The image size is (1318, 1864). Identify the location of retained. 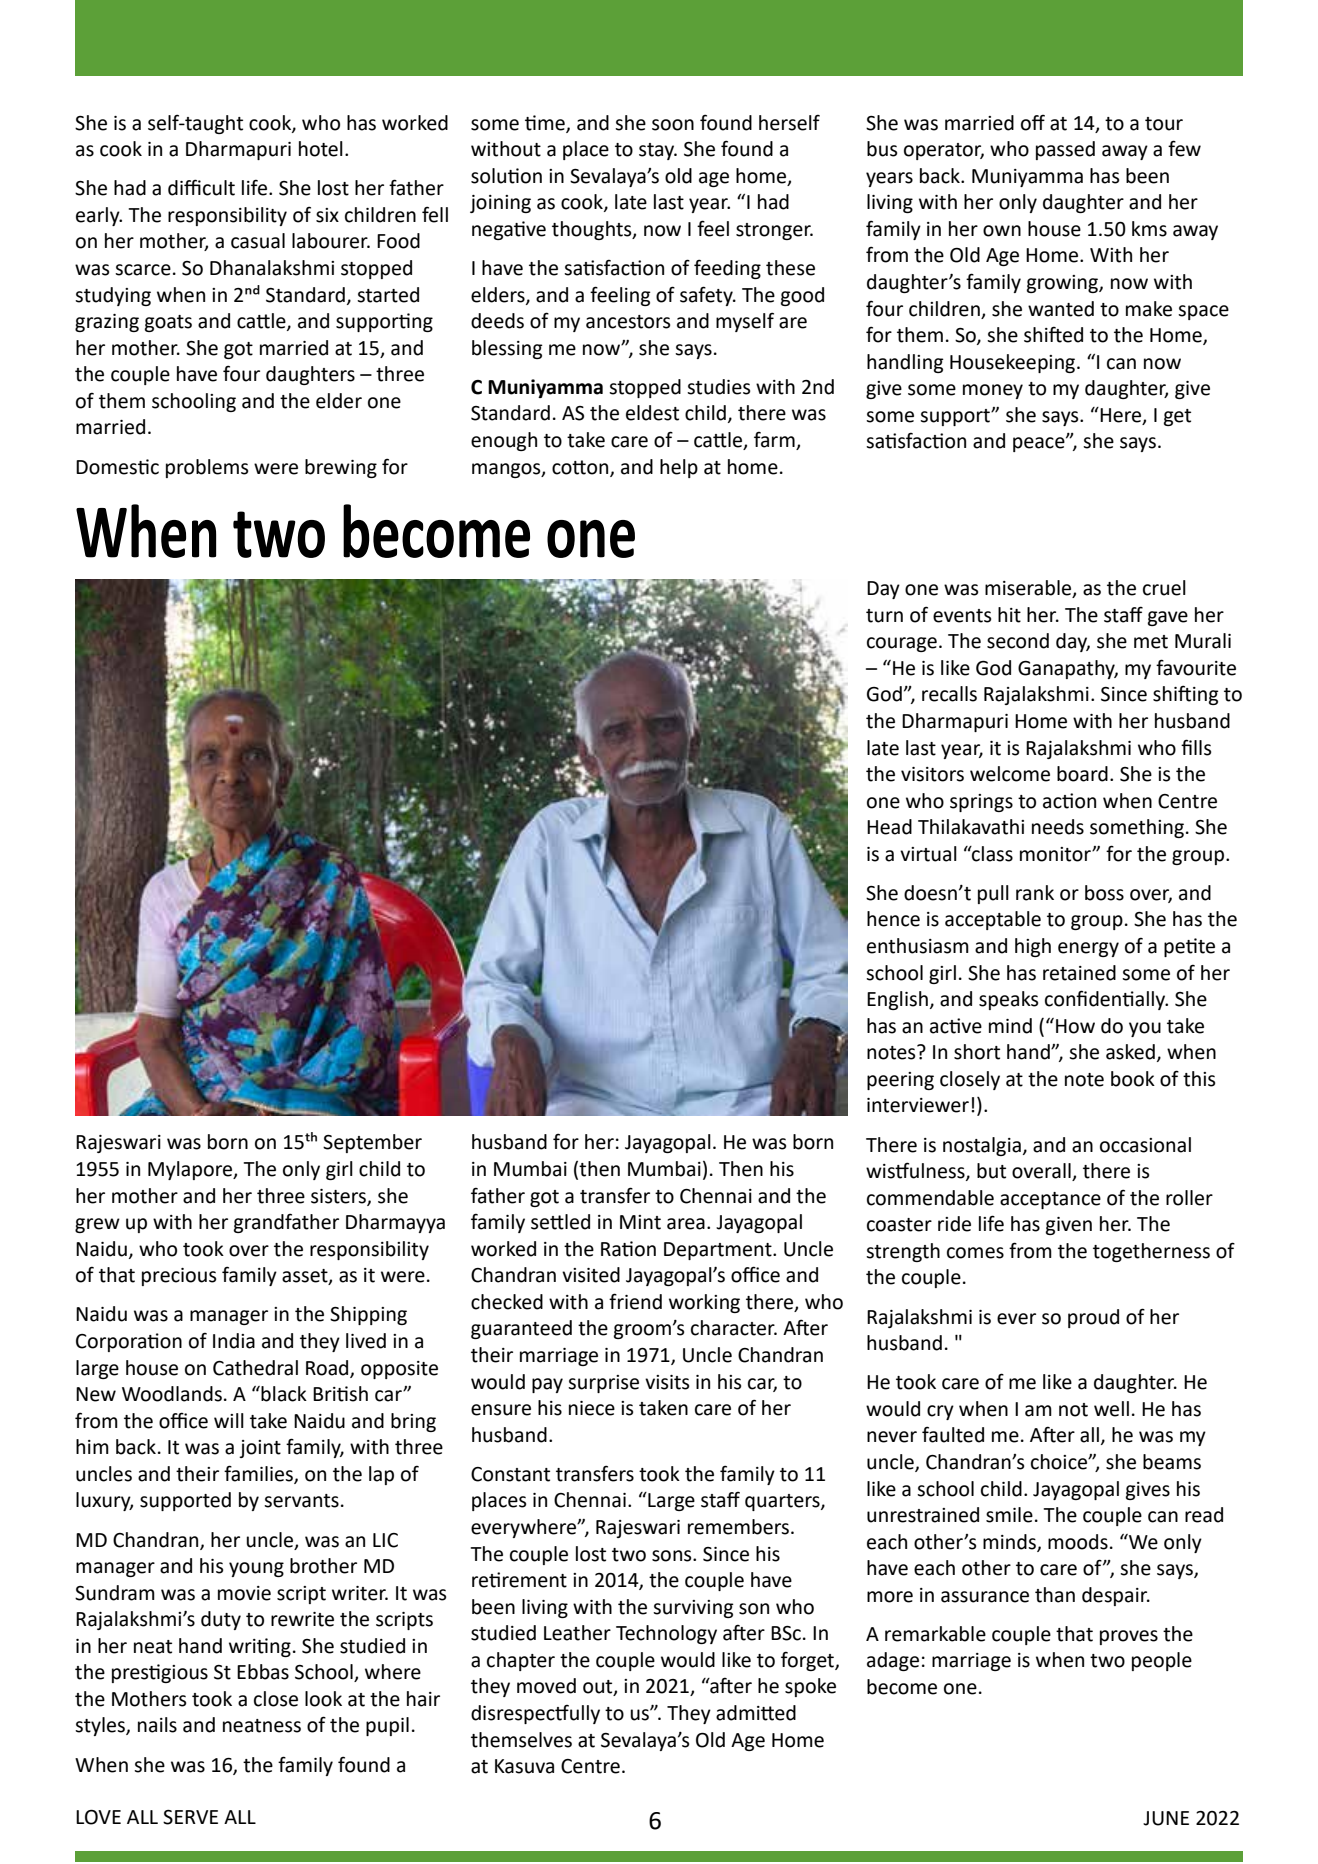
(1079, 973).
